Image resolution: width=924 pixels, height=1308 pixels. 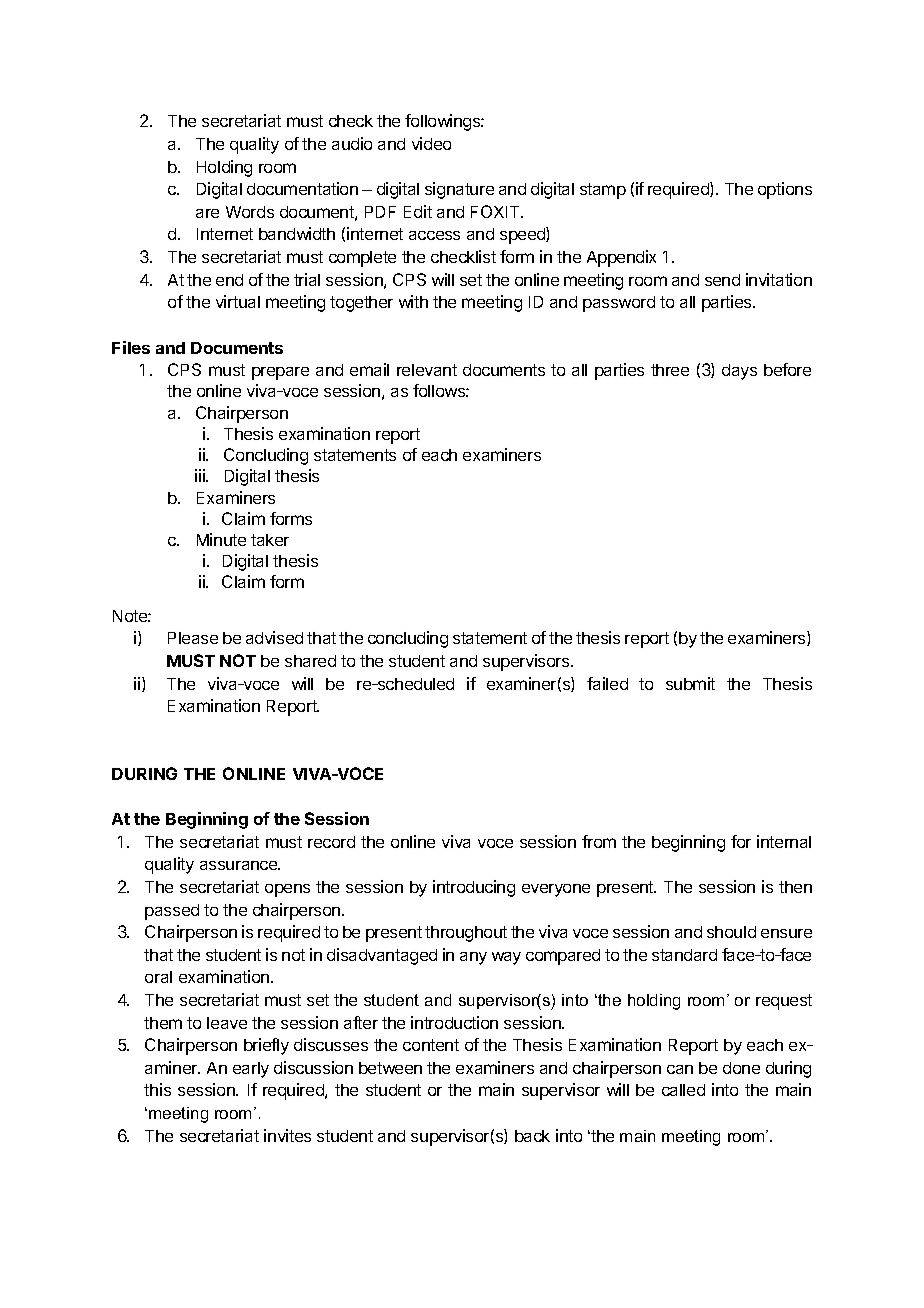 What do you see at coordinates (785, 190) in the screenshot?
I see `options` at bounding box center [785, 190].
